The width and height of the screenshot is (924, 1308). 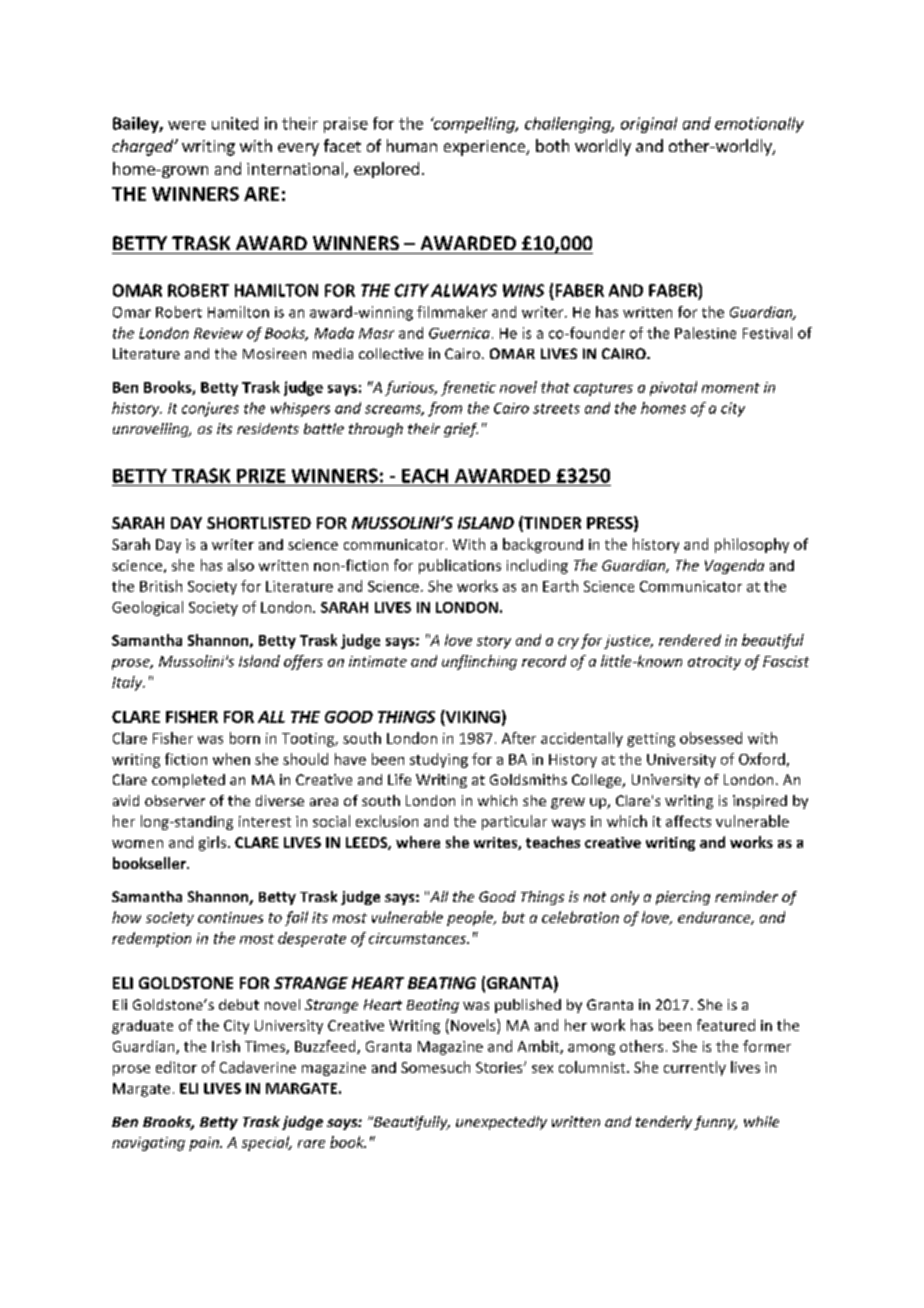 I want to click on studying, so click(x=439, y=760).
